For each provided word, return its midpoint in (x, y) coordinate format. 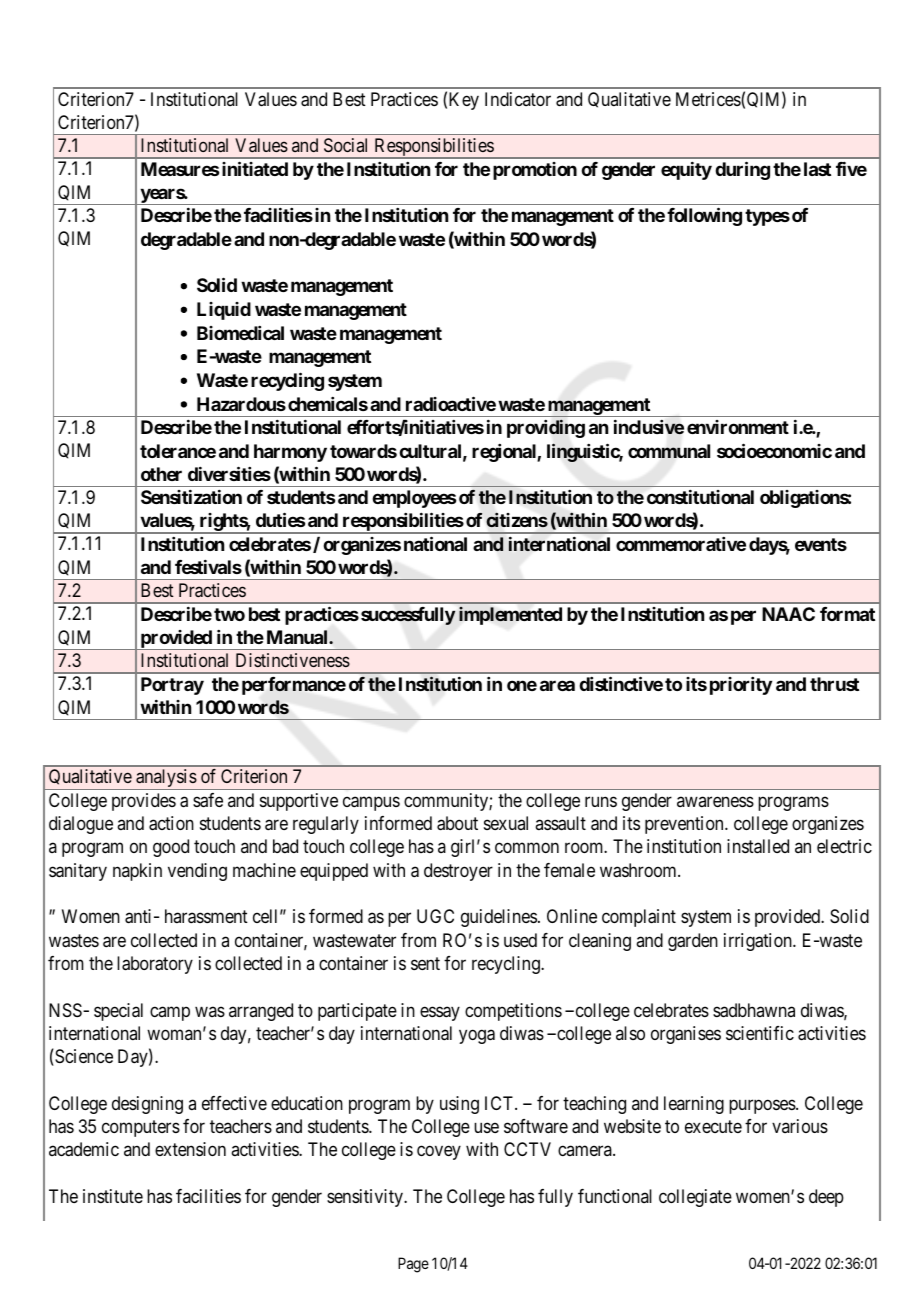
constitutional (700, 496)
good (171, 848)
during (742, 170)
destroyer (458, 872)
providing (546, 428)
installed (758, 846)
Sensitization (191, 496)
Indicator (518, 99)
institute (113, 1196)
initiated (255, 168)
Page (413, 1265)
